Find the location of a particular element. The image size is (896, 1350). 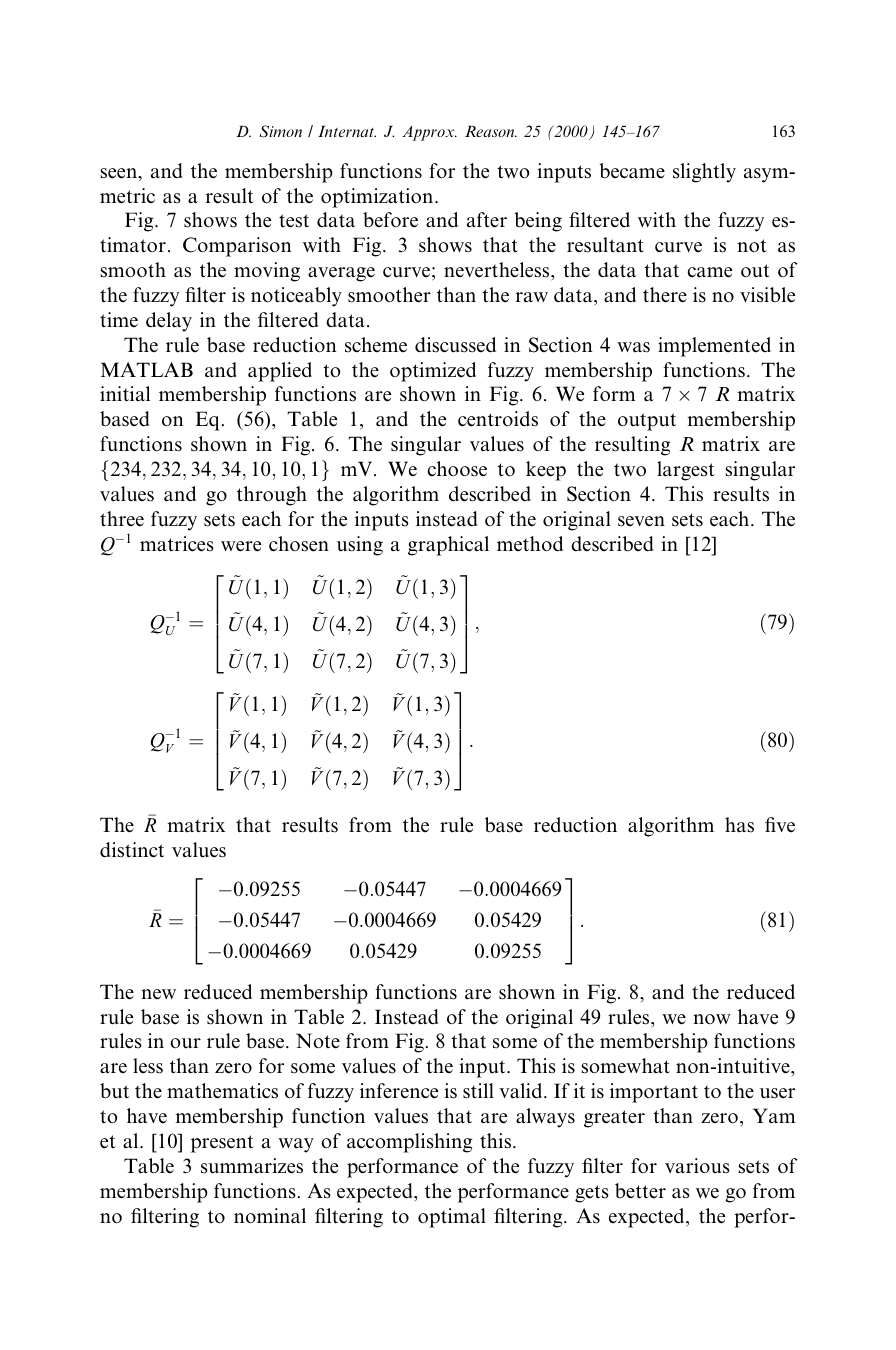

new is located at coordinates (158, 994).
